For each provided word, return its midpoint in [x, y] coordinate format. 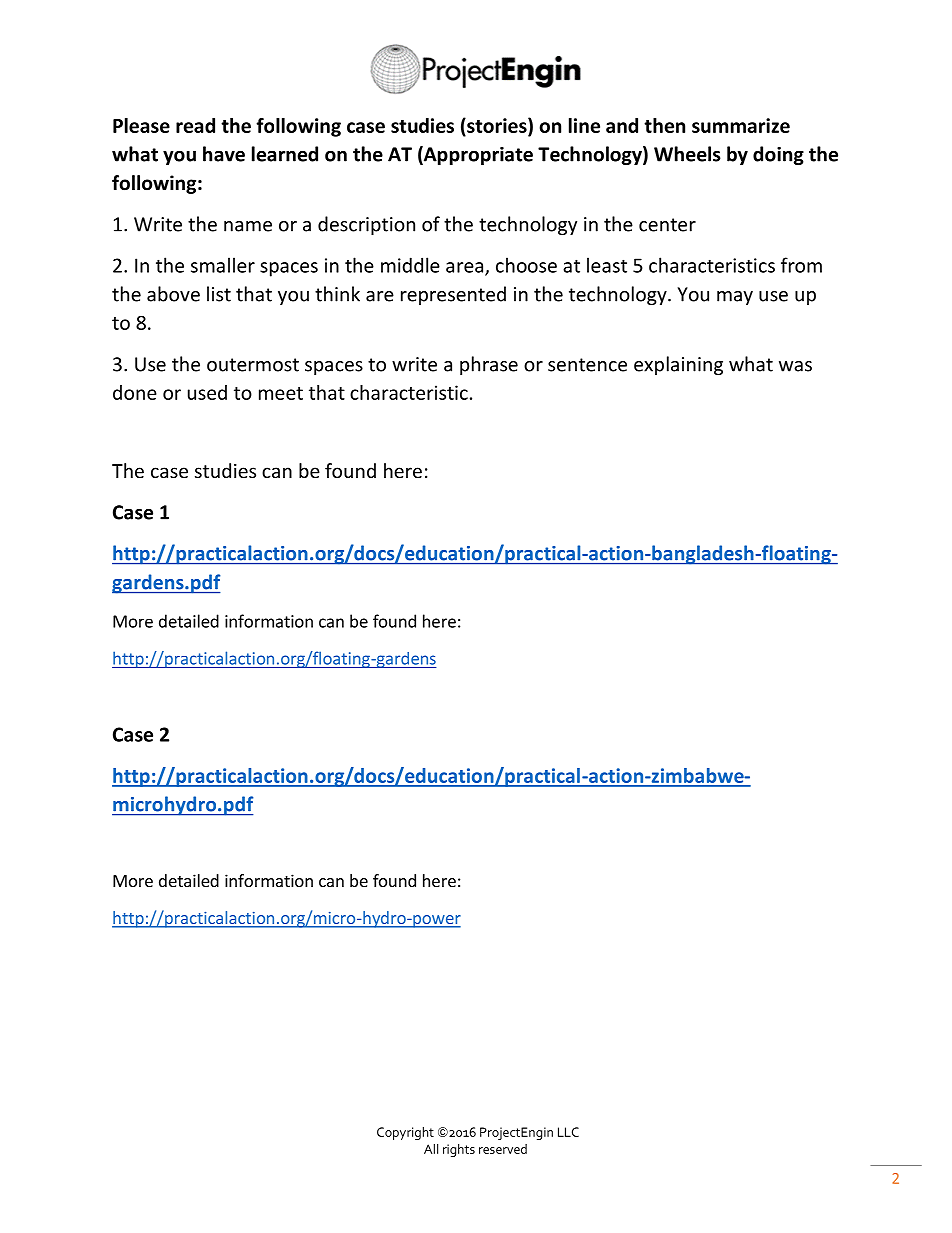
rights [459, 1150]
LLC [568, 1132]
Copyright [405, 1133]
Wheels [687, 154]
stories [497, 125]
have [224, 154]
